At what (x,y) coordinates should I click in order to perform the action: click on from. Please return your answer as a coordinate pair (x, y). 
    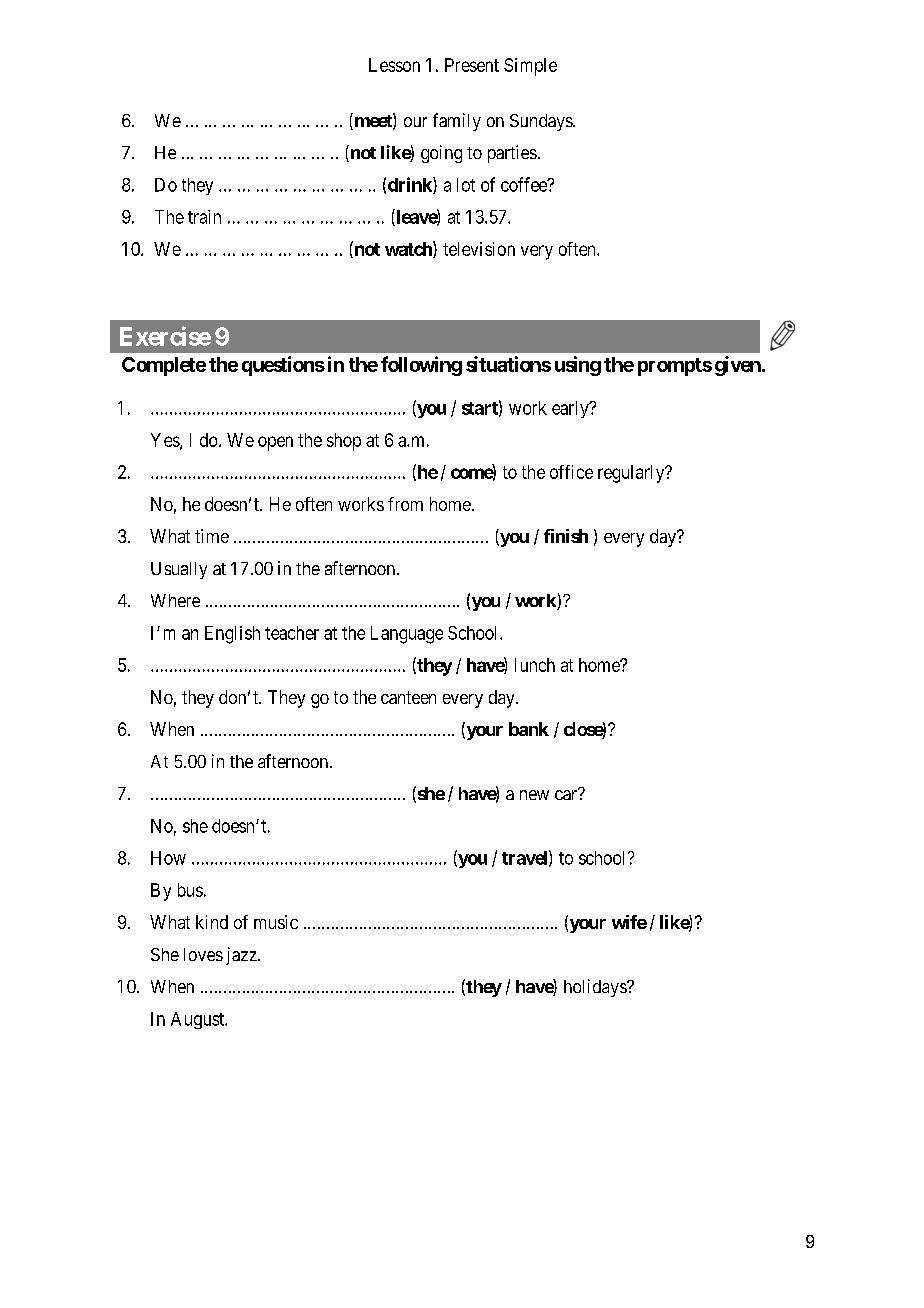
    Looking at the image, I should click on (405, 504).
